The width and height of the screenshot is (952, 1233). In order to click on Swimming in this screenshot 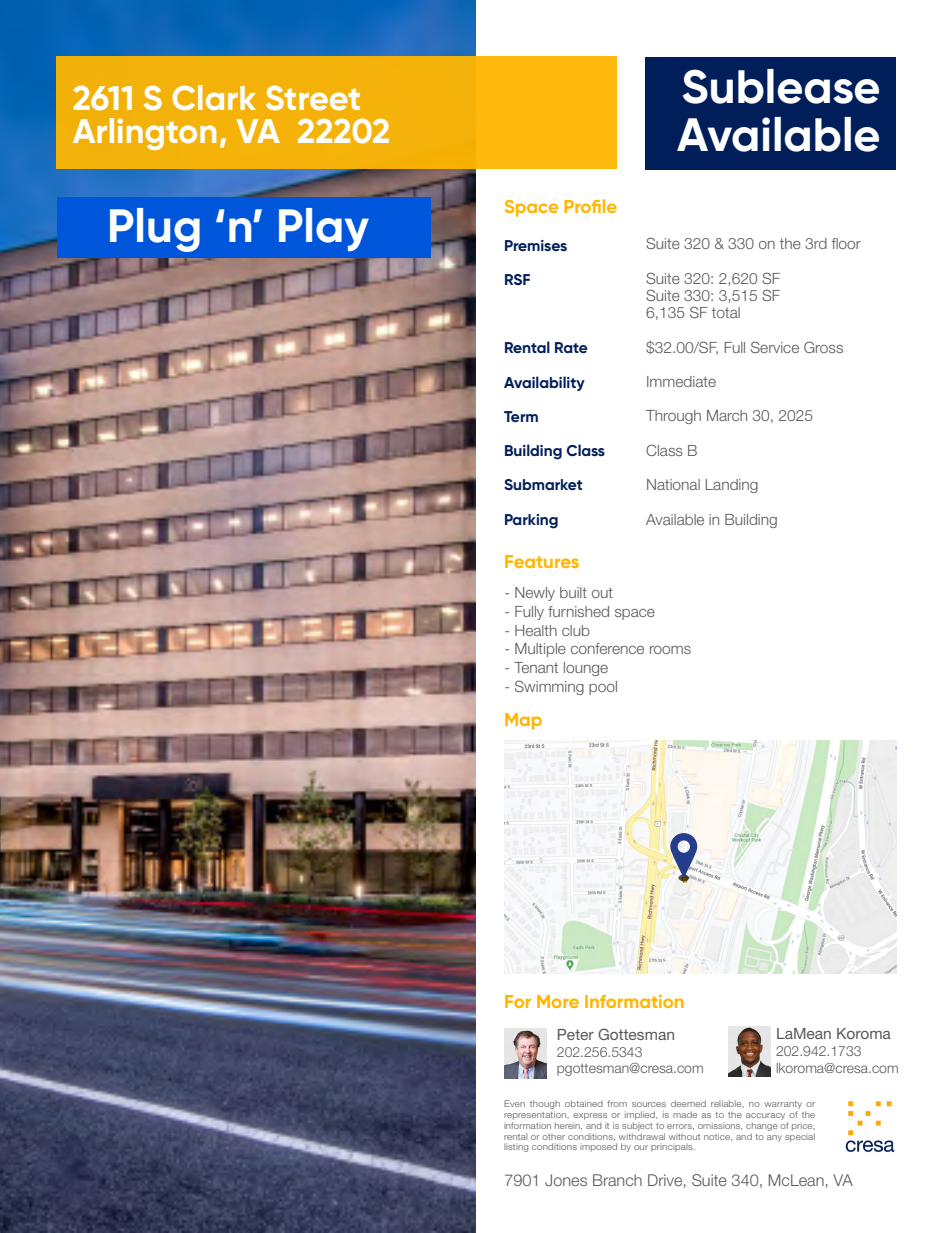, I will do `click(549, 687)`.
